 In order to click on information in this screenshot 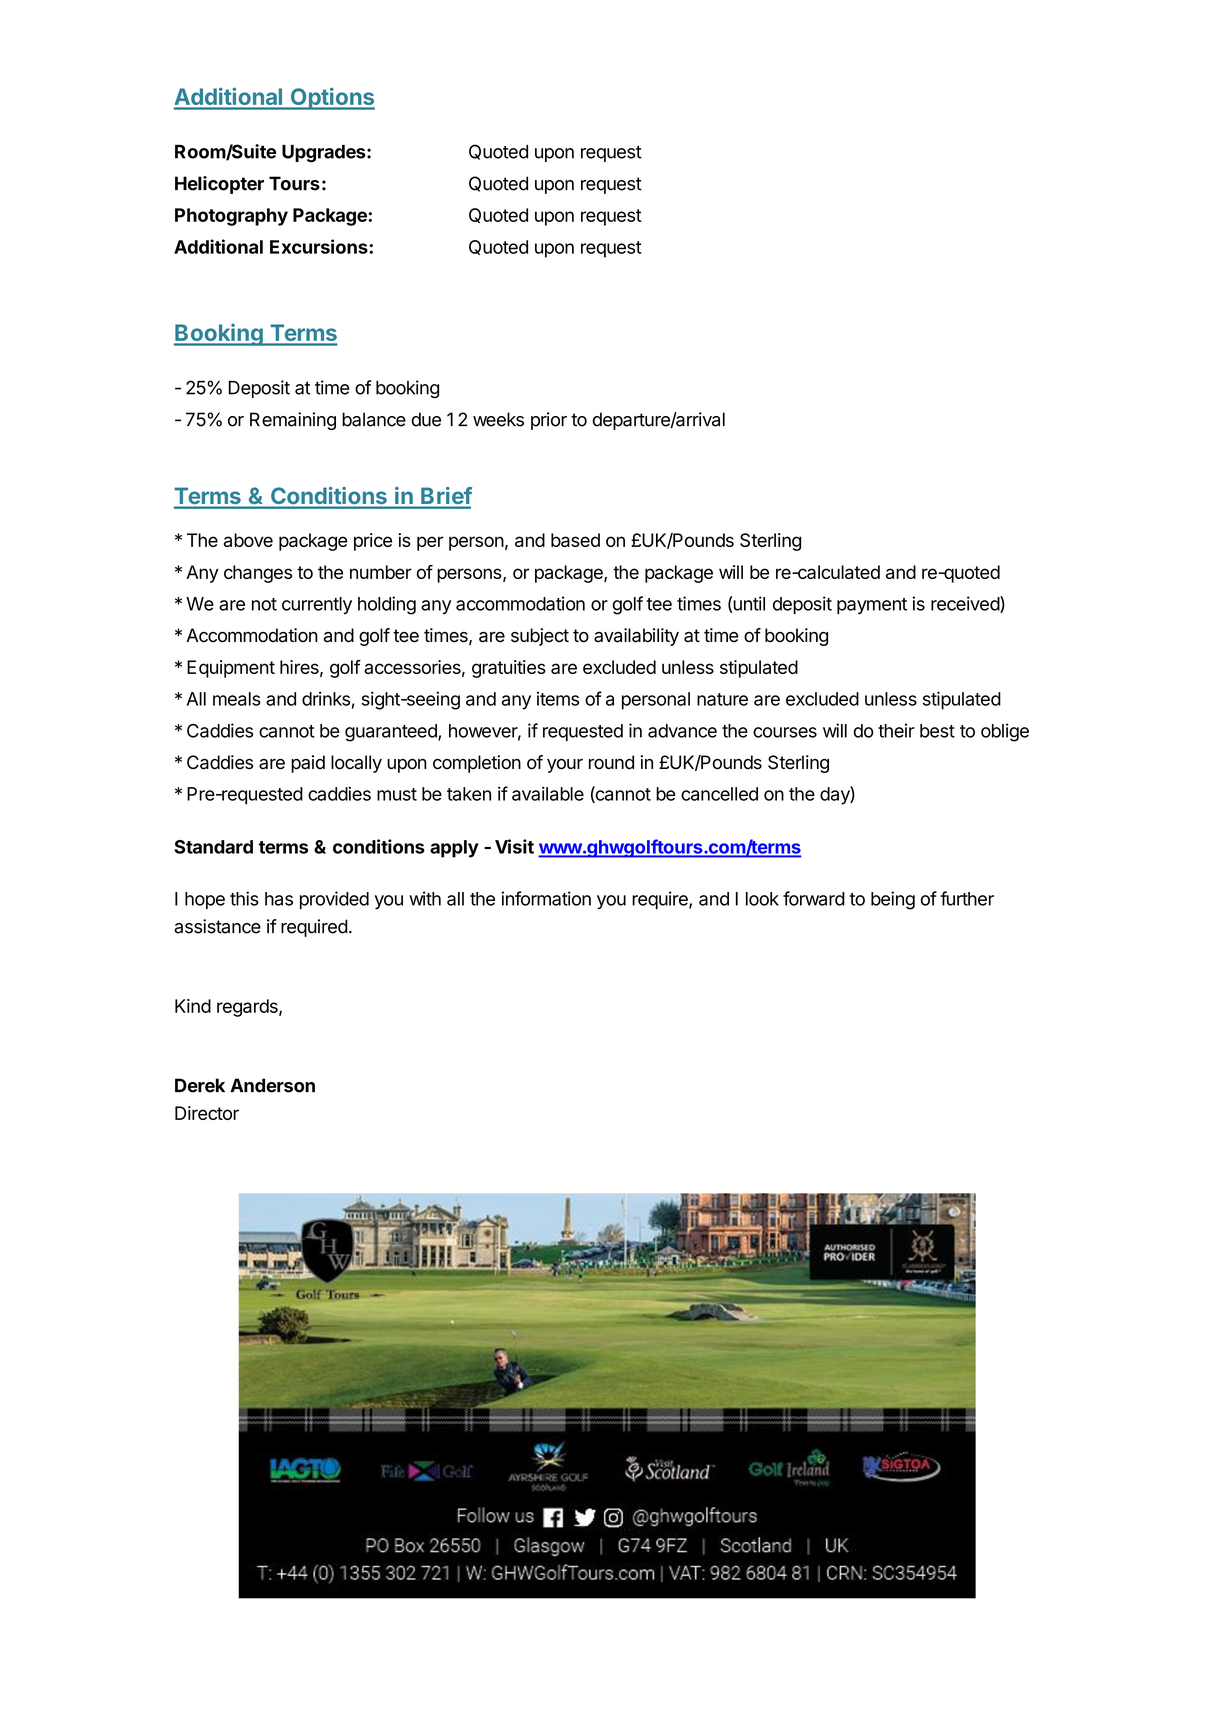, I will do `click(546, 898)`.
